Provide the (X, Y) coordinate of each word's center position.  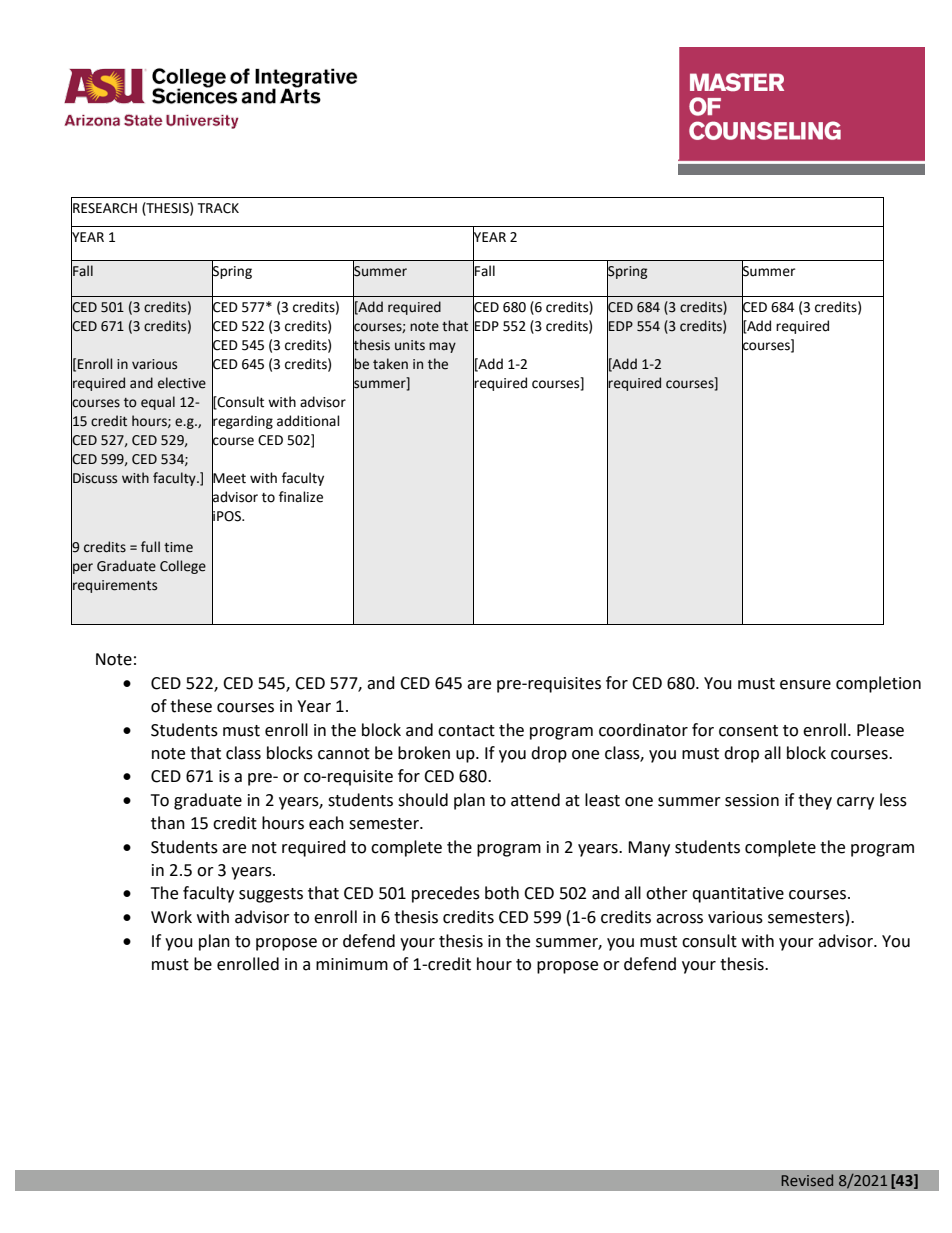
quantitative (738, 895)
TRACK (218, 208)
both (502, 893)
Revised (807, 1180)
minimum (352, 964)
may (442, 347)
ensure (805, 685)
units (410, 345)
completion (878, 684)
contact (466, 731)
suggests (271, 895)
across (679, 919)
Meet (229, 478)
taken (390, 364)
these (191, 706)
